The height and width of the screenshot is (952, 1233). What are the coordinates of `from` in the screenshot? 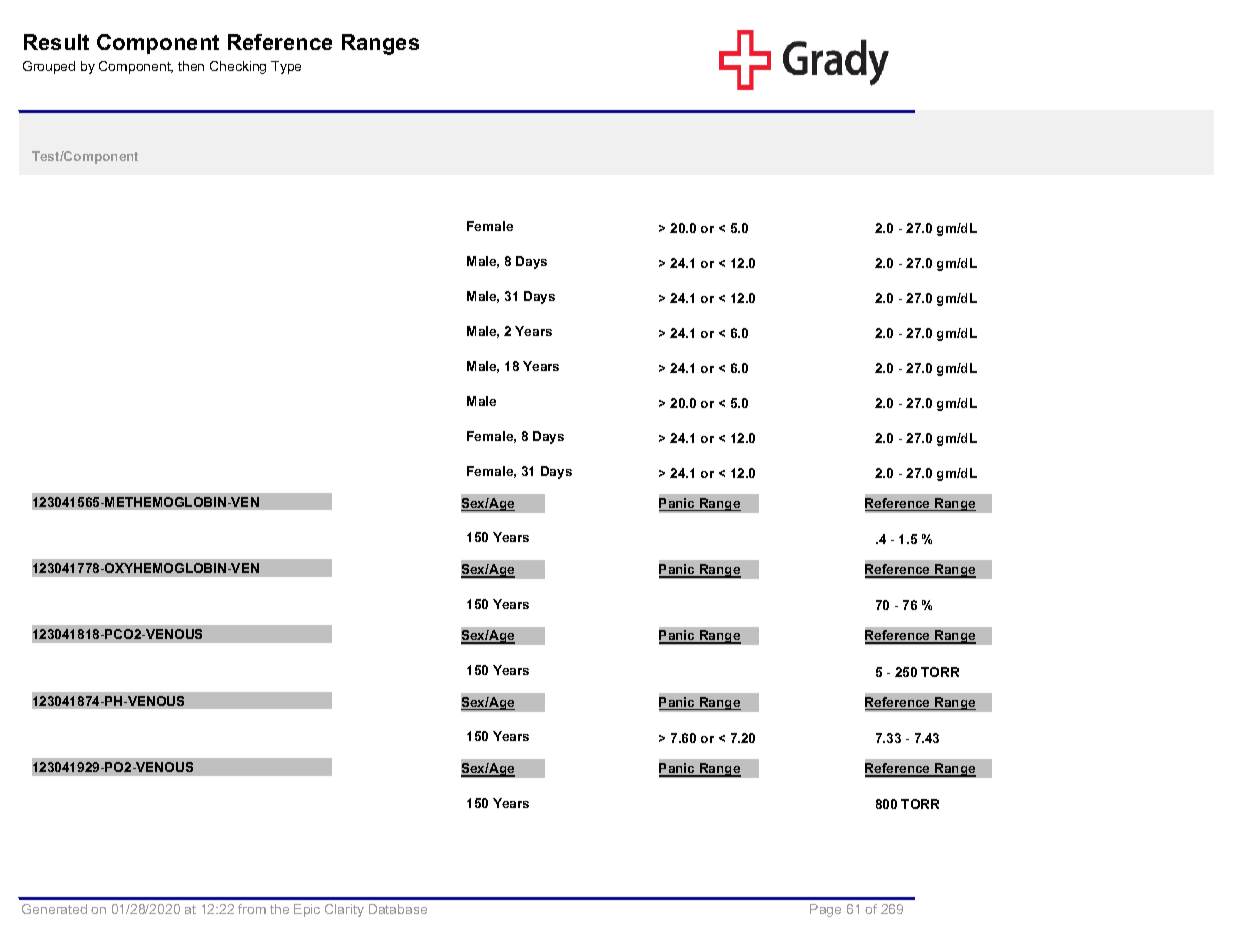 It's located at (252, 909).
